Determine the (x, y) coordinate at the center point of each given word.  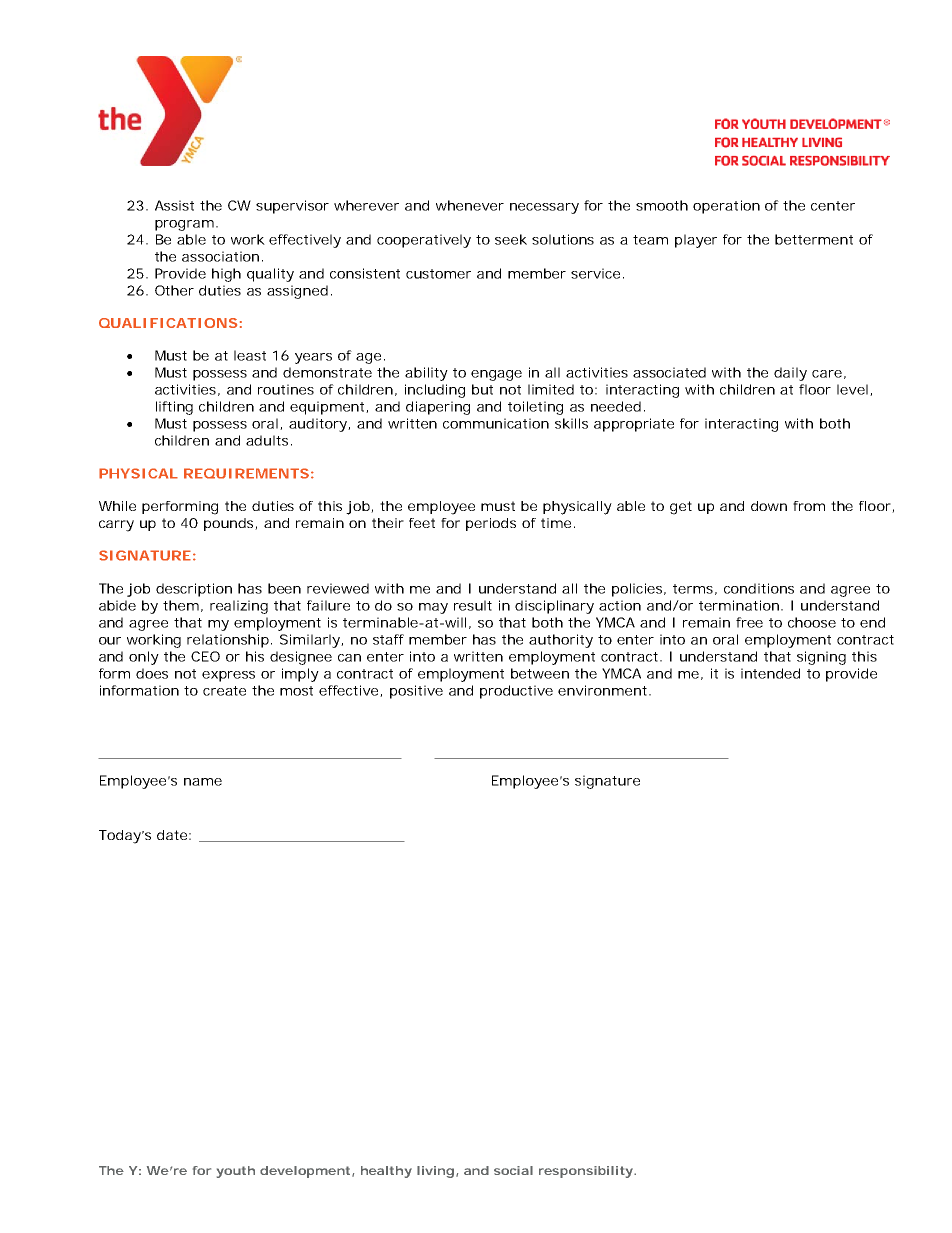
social (513, 1170)
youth (236, 1172)
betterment (814, 239)
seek (511, 239)
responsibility (587, 1172)
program (184, 225)
